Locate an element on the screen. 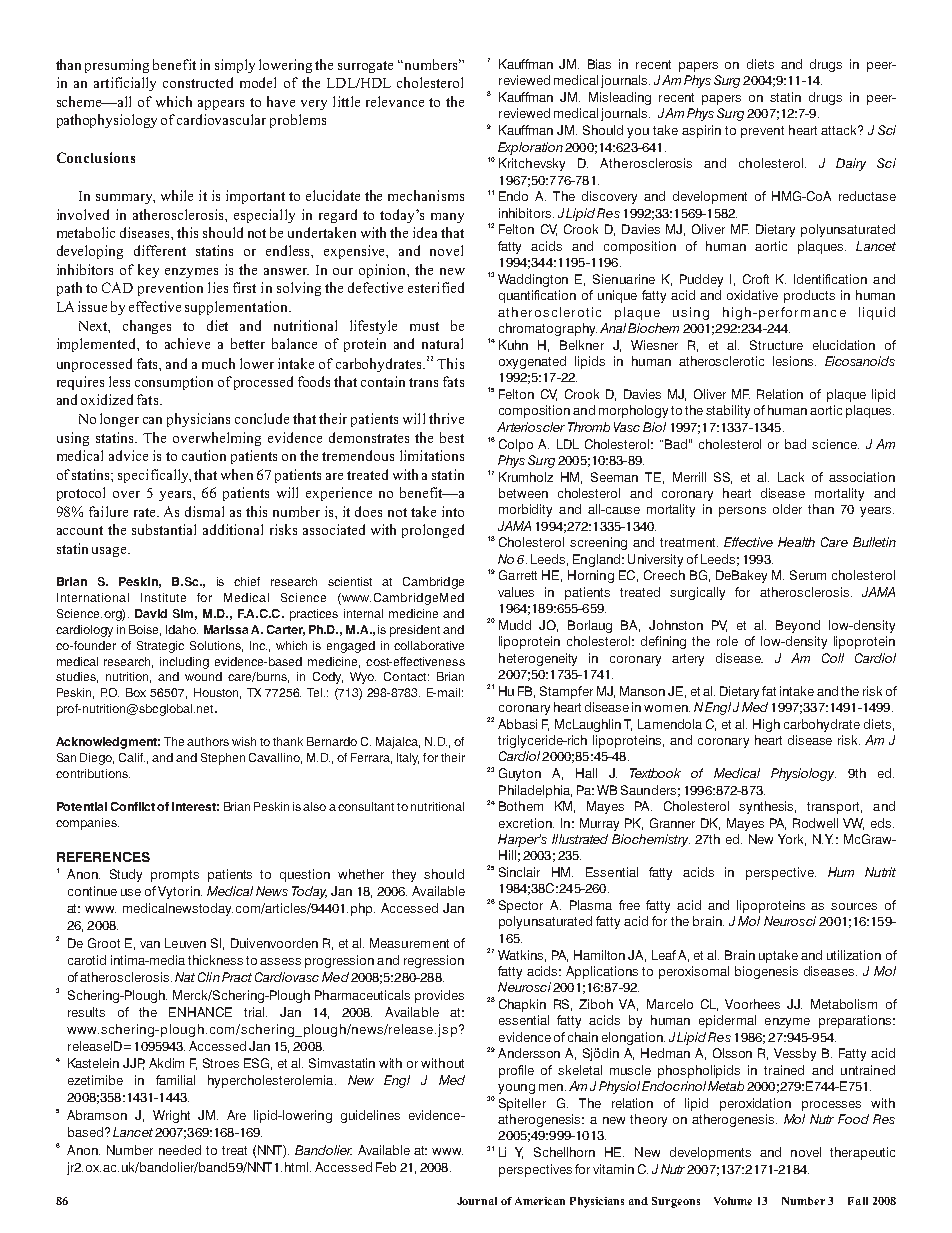  American is located at coordinates (540, 1201).
